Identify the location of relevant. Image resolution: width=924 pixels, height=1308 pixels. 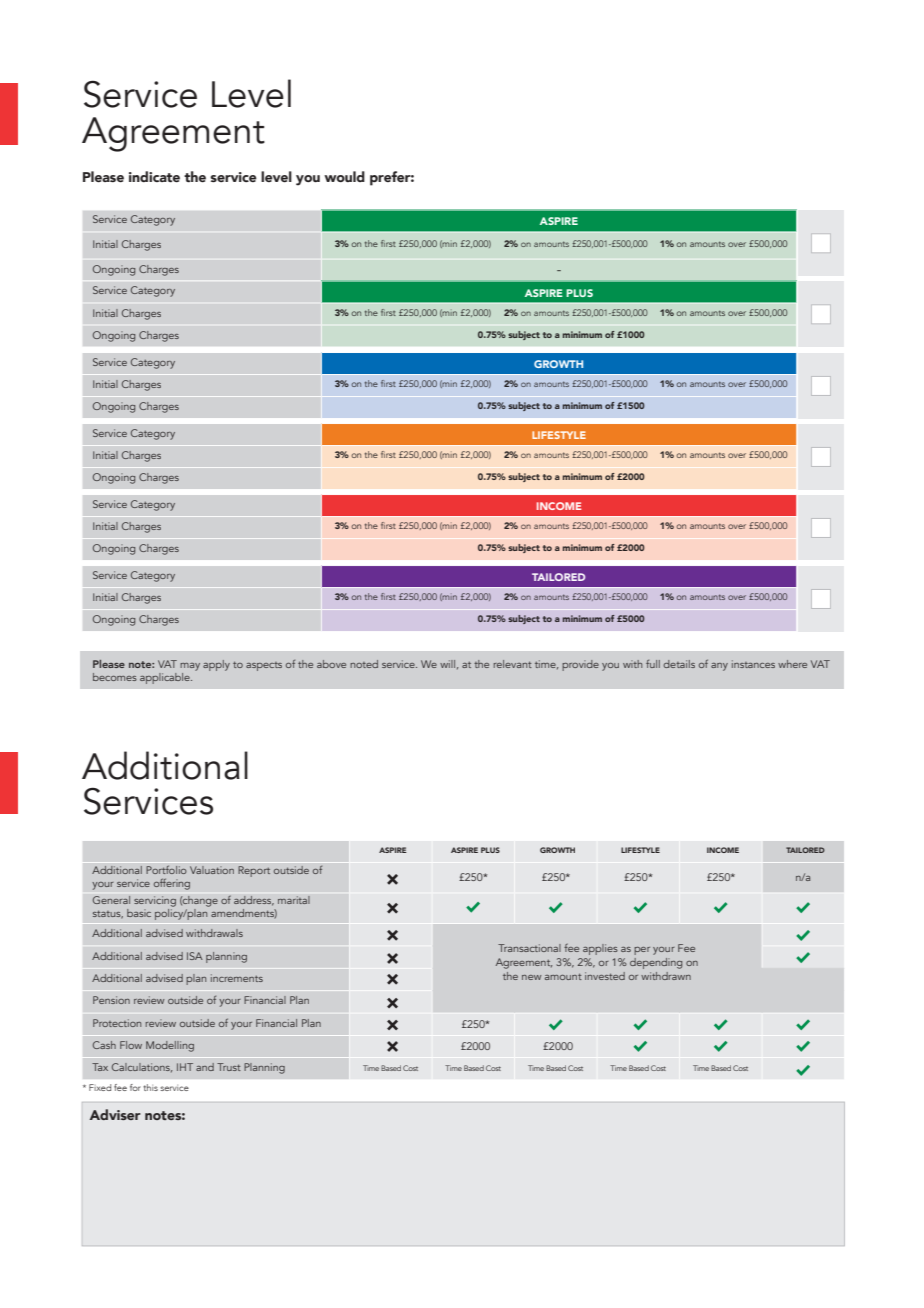
(513, 664).
